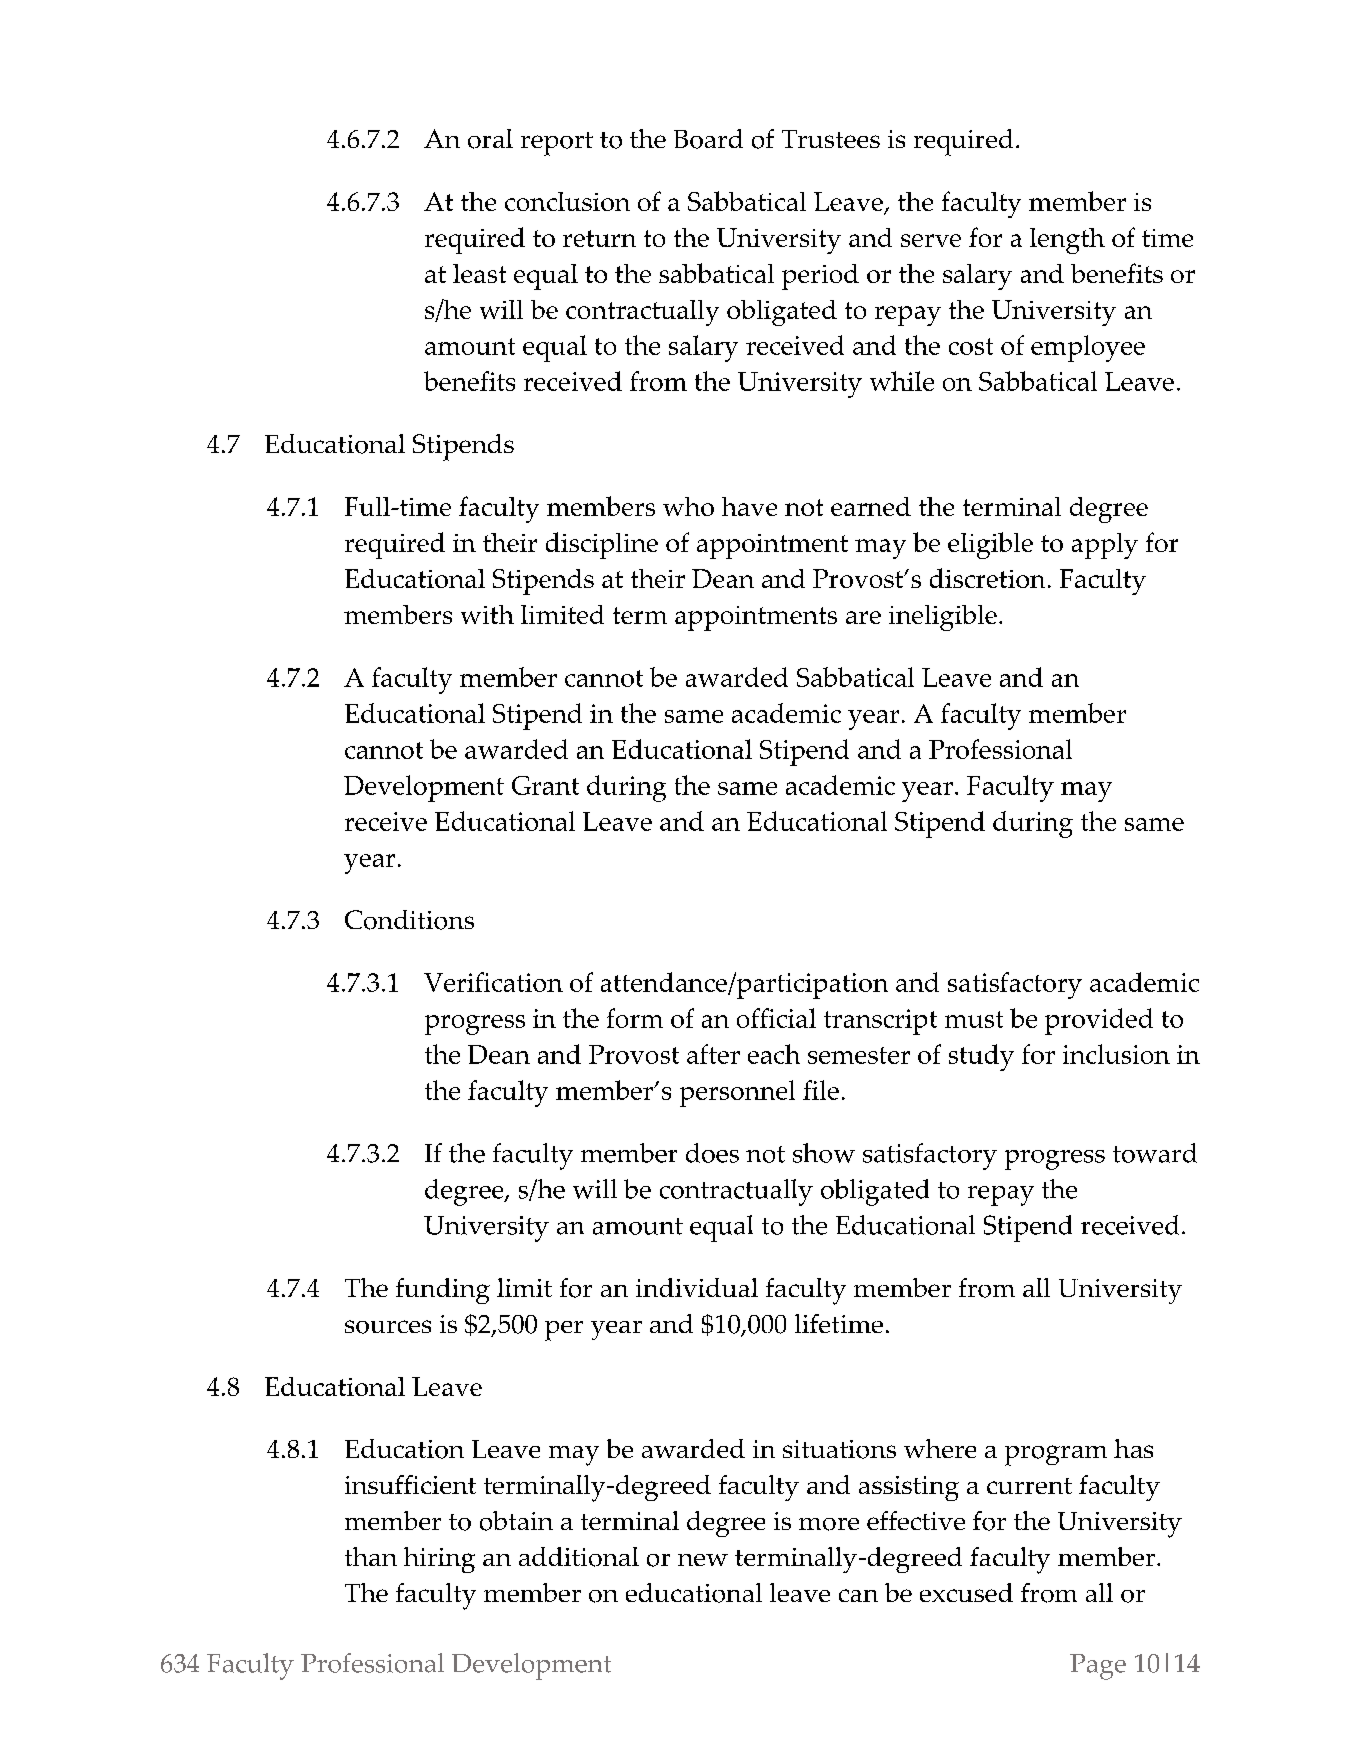 Image resolution: width=1360 pixels, height=1760 pixels. What do you see at coordinates (1098, 1667) in the screenshot?
I see `Page` at bounding box center [1098, 1667].
